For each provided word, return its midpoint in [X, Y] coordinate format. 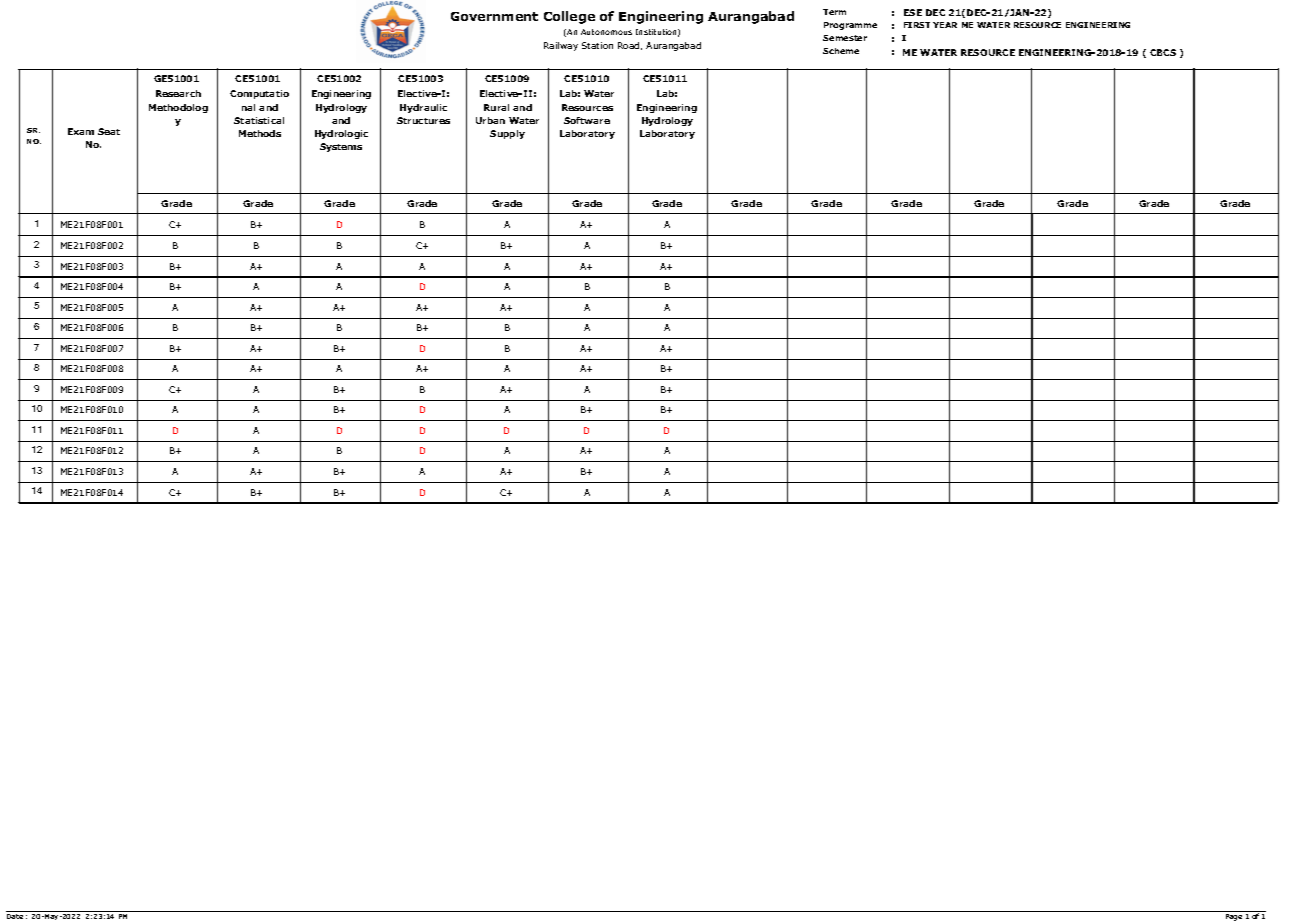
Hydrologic [341, 134]
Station [597, 45]
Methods [260, 133]
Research [178, 93]
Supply [507, 134]
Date [15, 916]
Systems [341, 147]
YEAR [945, 25]
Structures [423, 120]
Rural [496, 107]
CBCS [1163, 52]
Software [587, 120]
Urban [490, 120]
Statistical [259, 120]
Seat [109, 131]
